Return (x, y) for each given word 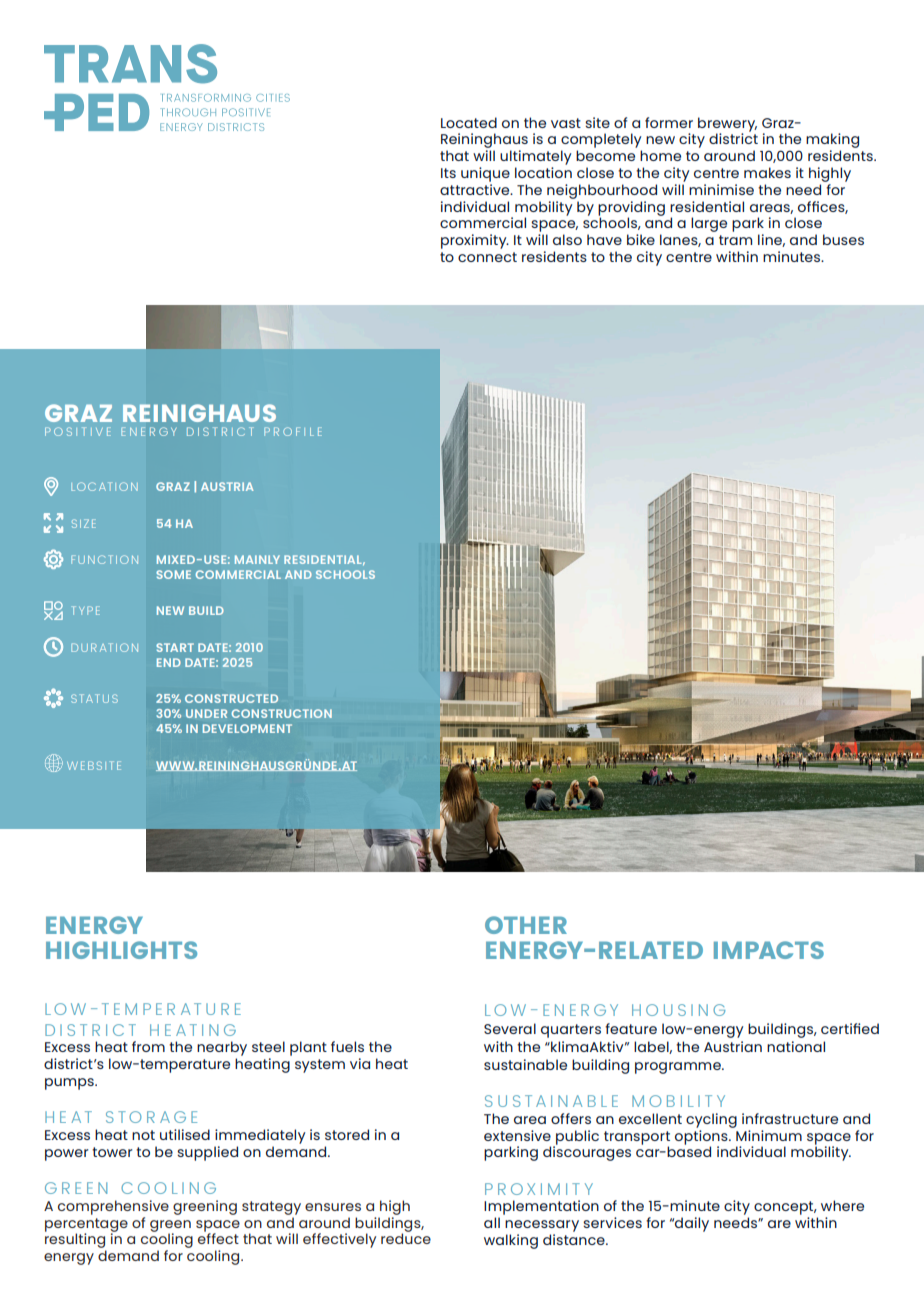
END (169, 662)
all (492, 1222)
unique (485, 174)
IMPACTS (769, 950)
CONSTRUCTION (281, 713)
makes (767, 172)
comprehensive (113, 1207)
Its (448, 173)
